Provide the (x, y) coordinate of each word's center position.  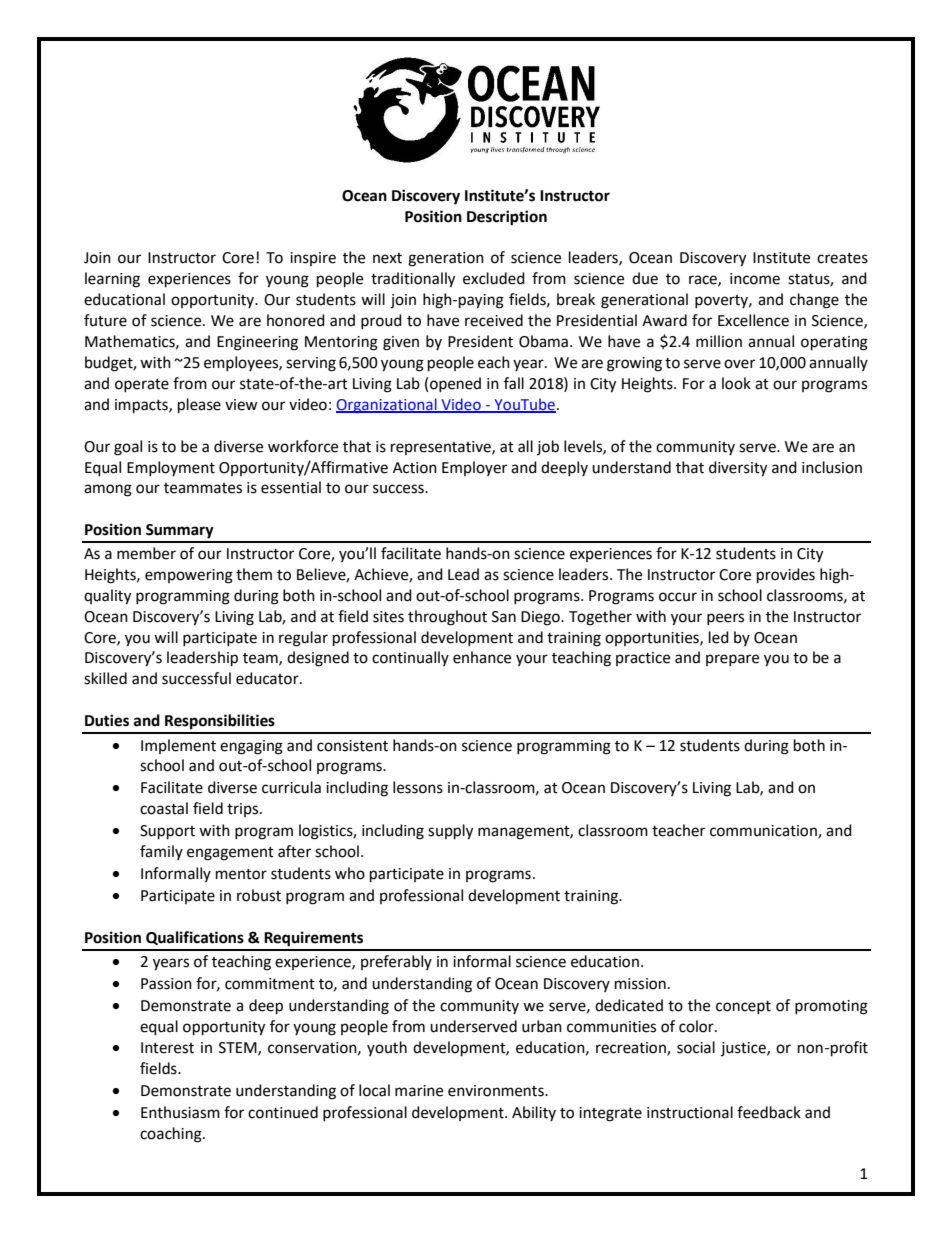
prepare (732, 660)
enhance (482, 657)
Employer (474, 468)
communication (764, 832)
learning (112, 280)
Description (507, 218)
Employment (171, 468)
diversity (738, 469)
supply (450, 832)
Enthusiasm (180, 1112)
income (755, 279)
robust (259, 895)
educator (268, 678)
